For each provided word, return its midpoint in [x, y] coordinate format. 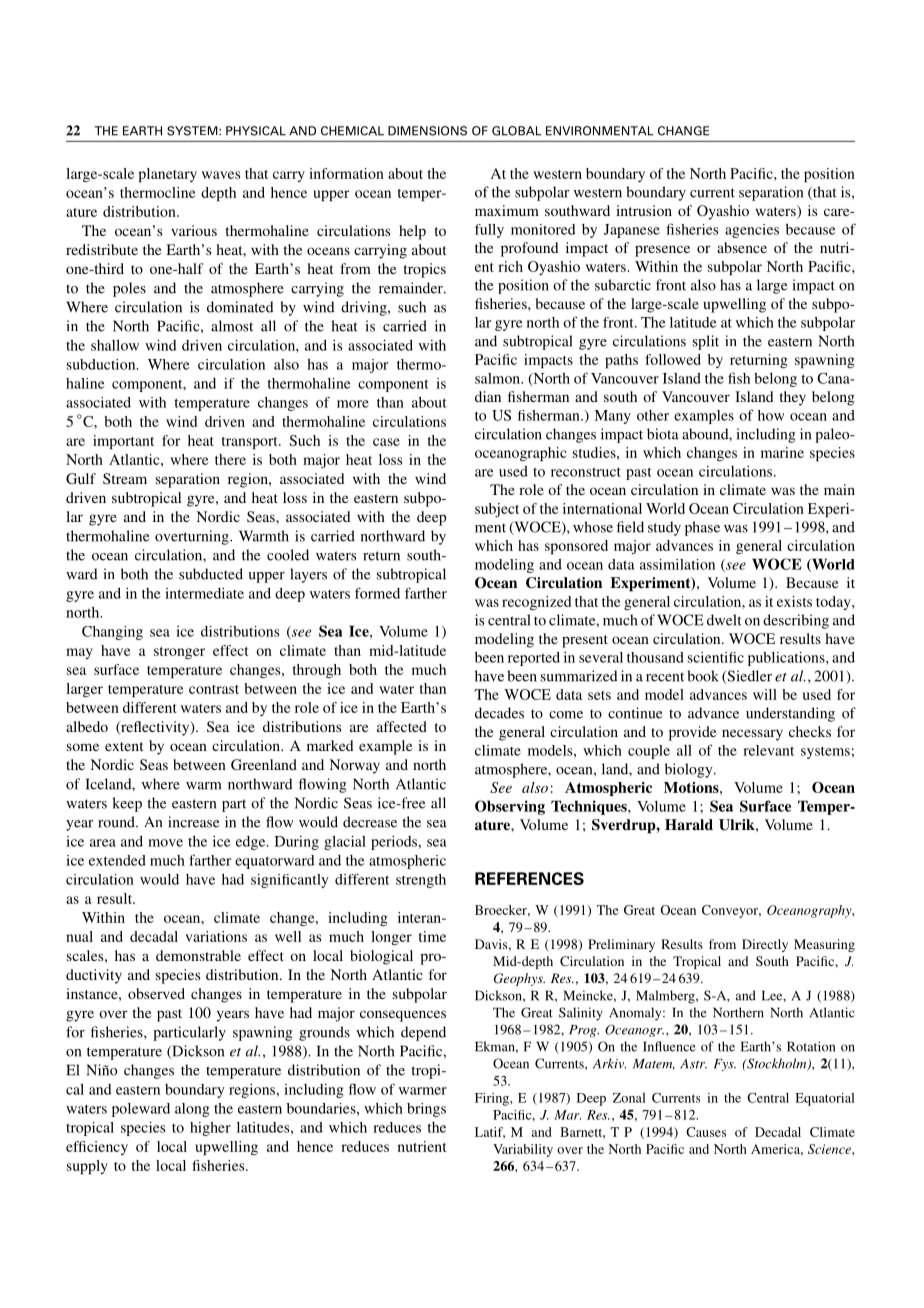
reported [534, 659]
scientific [716, 657]
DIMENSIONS [427, 131]
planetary [167, 175]
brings [426, 1110]
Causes [706, 1132]
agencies [752, 231]
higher [210, 1129]
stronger [179, 653]
